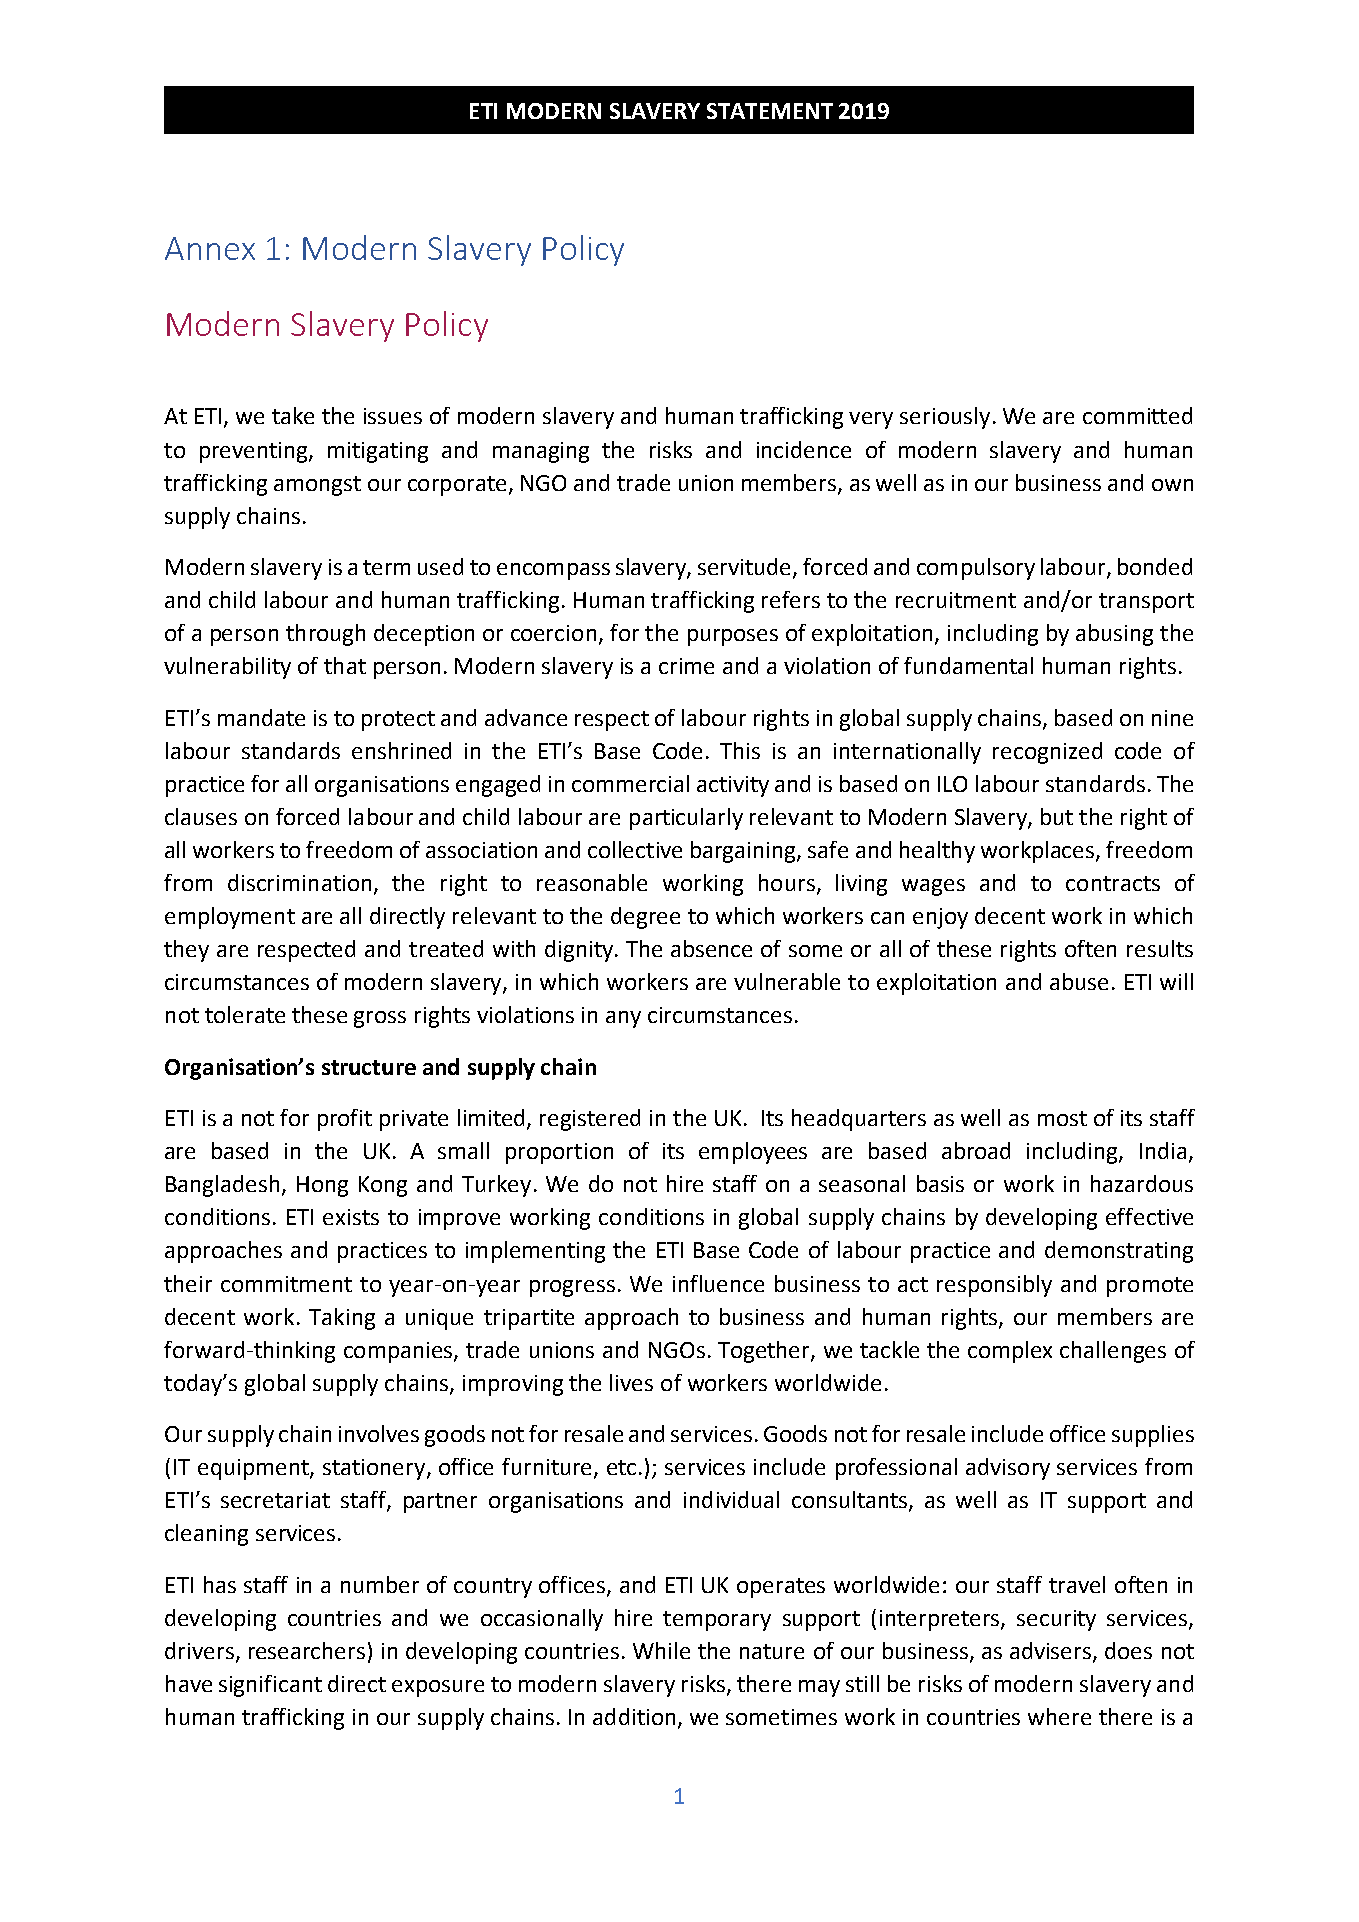 The image size is (1359, 1922). What do you see at coordinates (645, 918) in the document?
I see `degree` at bounding box center [645, 918].
